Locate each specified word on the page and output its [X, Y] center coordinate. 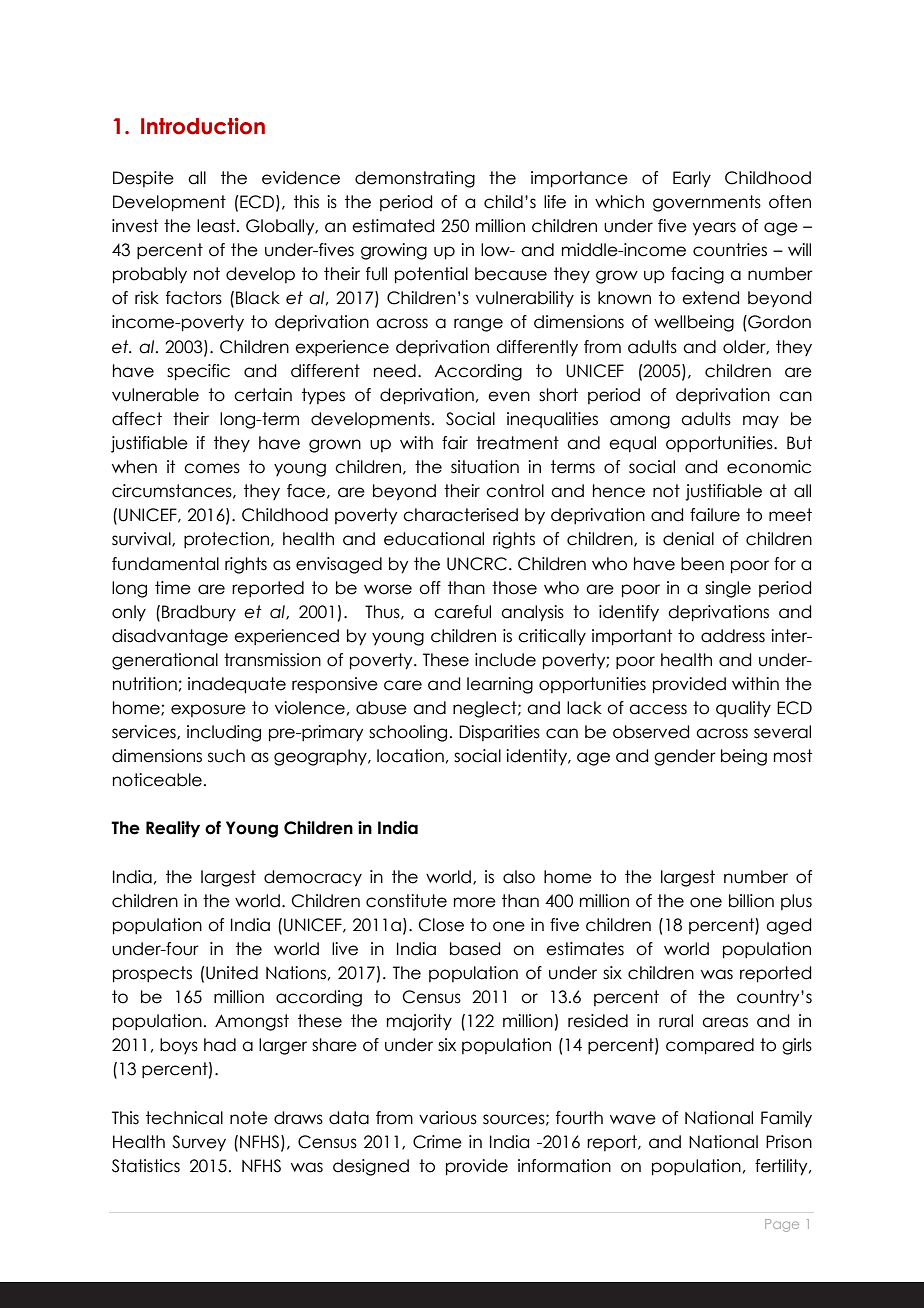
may [761, 422]
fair [455, 443]
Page [782, 1225]
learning [500, 685]
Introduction [203, 126]
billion [751, 901]
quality [743, 709]
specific [198, 372]
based [475, 949]
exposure [208, 710]
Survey [199, 1143]
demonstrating [415, 179]
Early [692, 179]
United [231, 973]
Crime [437, 1142]
